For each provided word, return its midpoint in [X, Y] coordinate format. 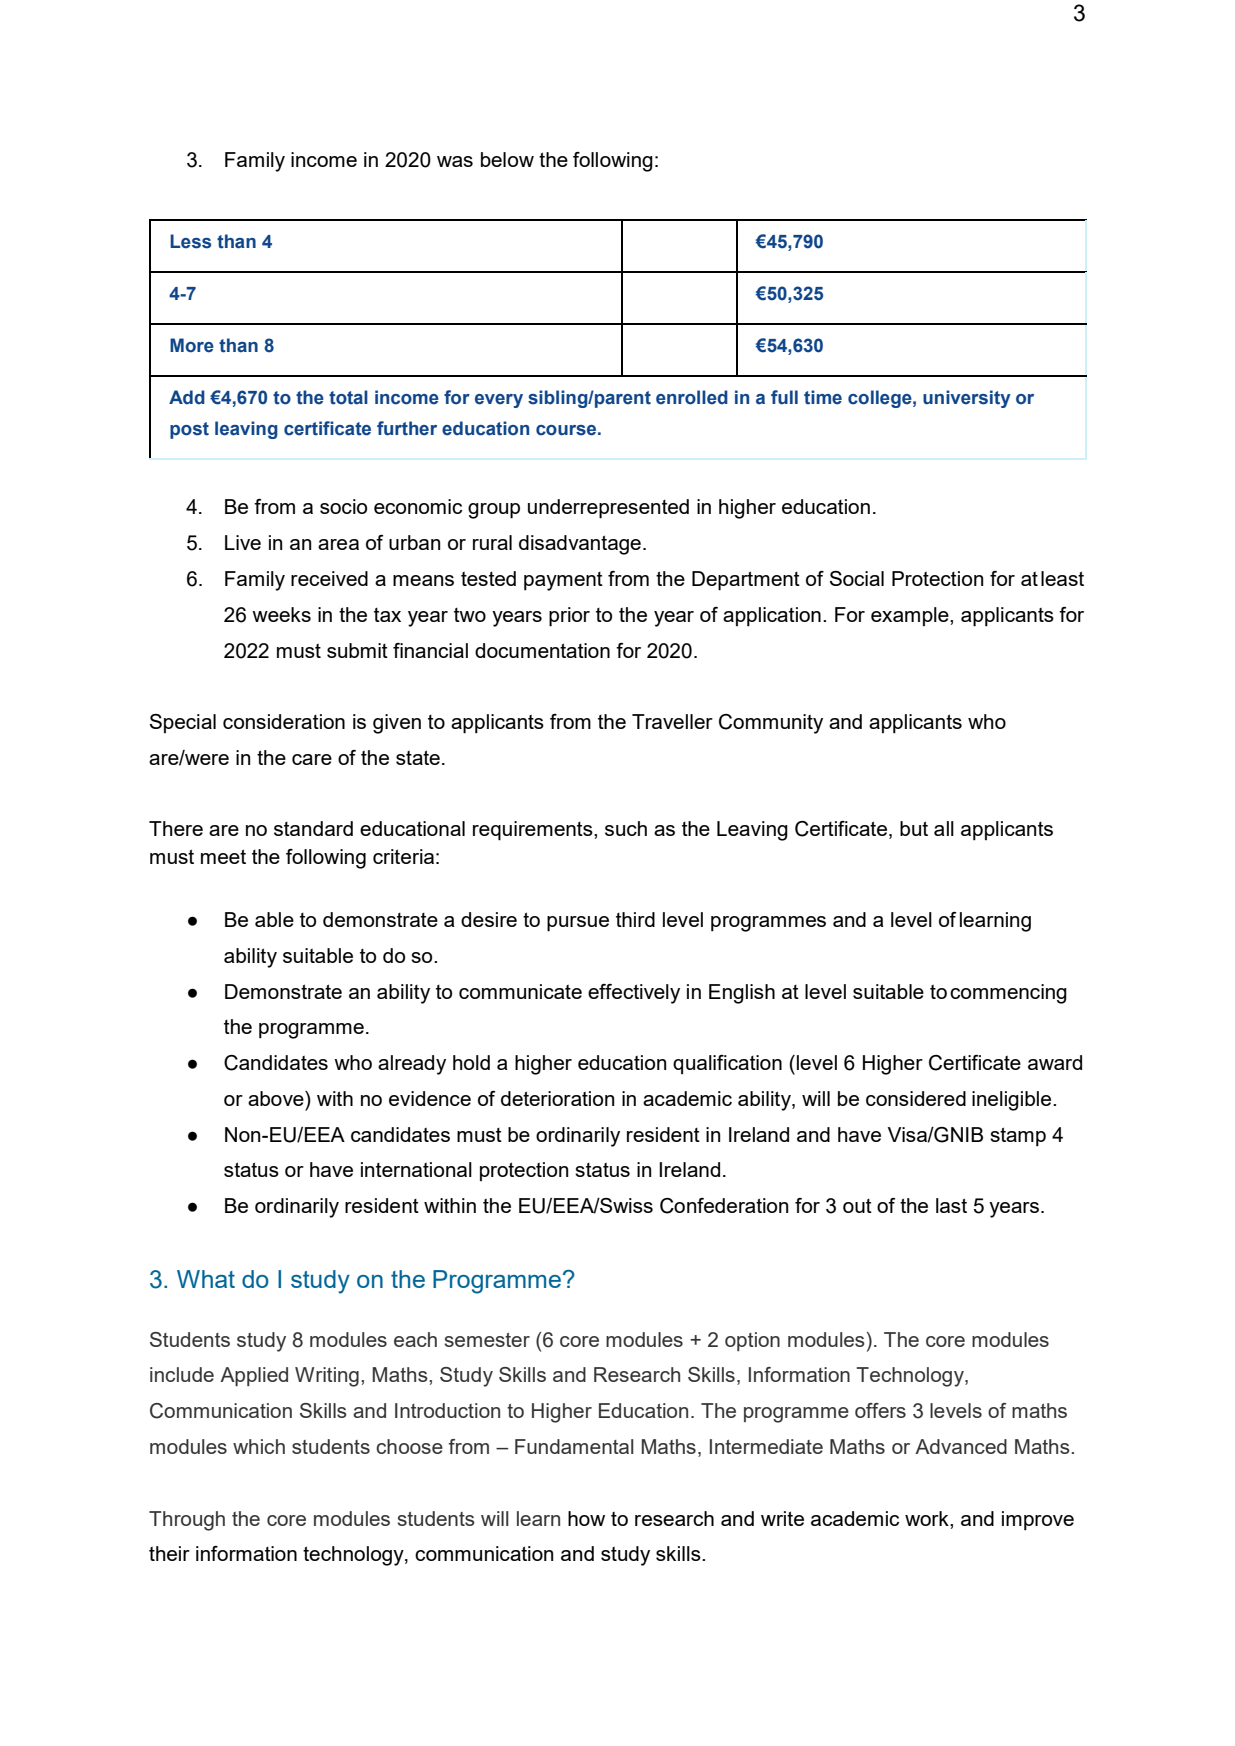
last [951, 1205]
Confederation [724, 1206]
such [626, 828]
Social [857, 578]
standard [313, 828]
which [259, 1446]
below [507, 159]
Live [243, 542]
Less [190, 241]
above [277, 1098]
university [967, 399]
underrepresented [608, 509]
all [944, 828]
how [586, 1518]
